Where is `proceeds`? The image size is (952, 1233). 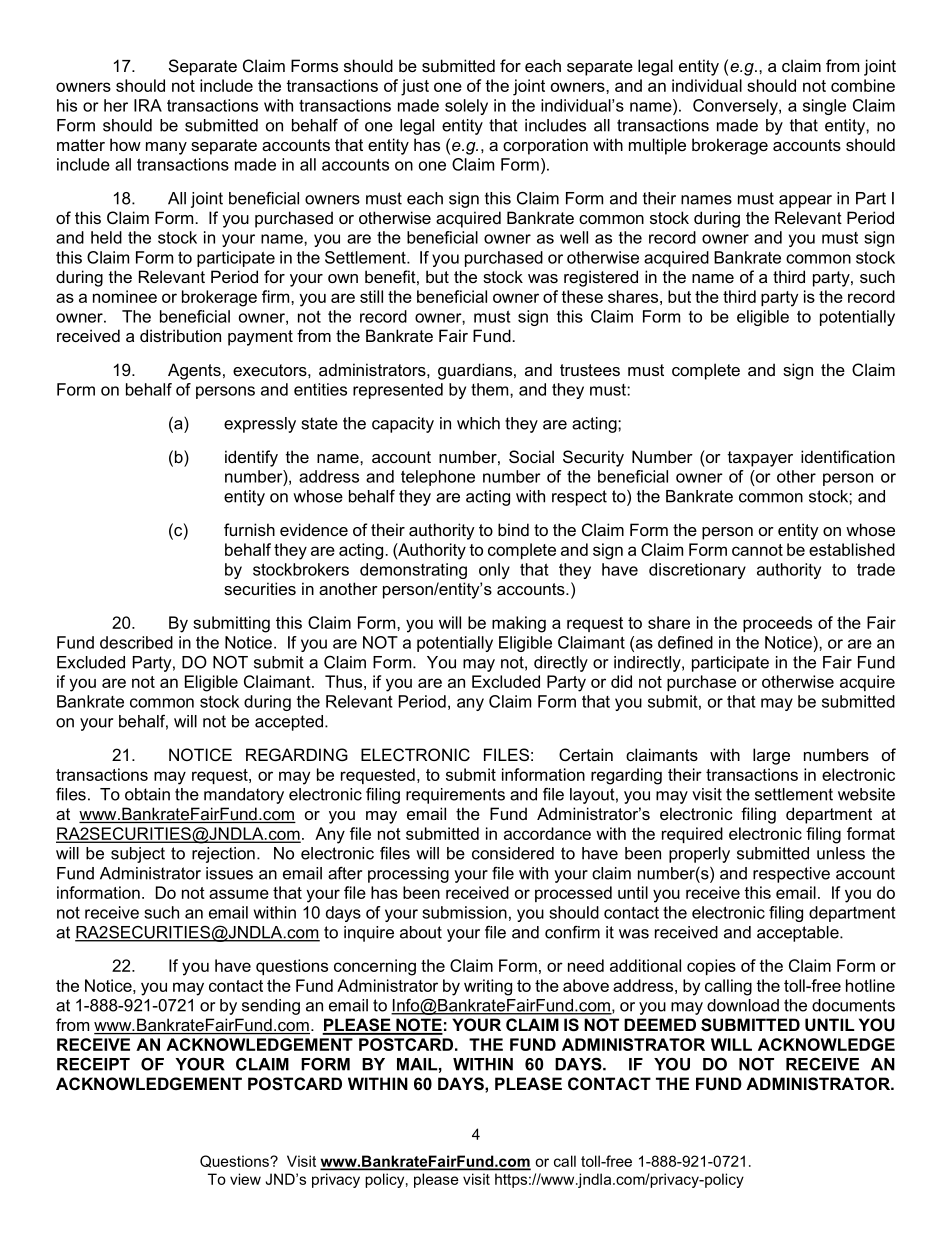
proceeds is located at coordinates (777, 624).
